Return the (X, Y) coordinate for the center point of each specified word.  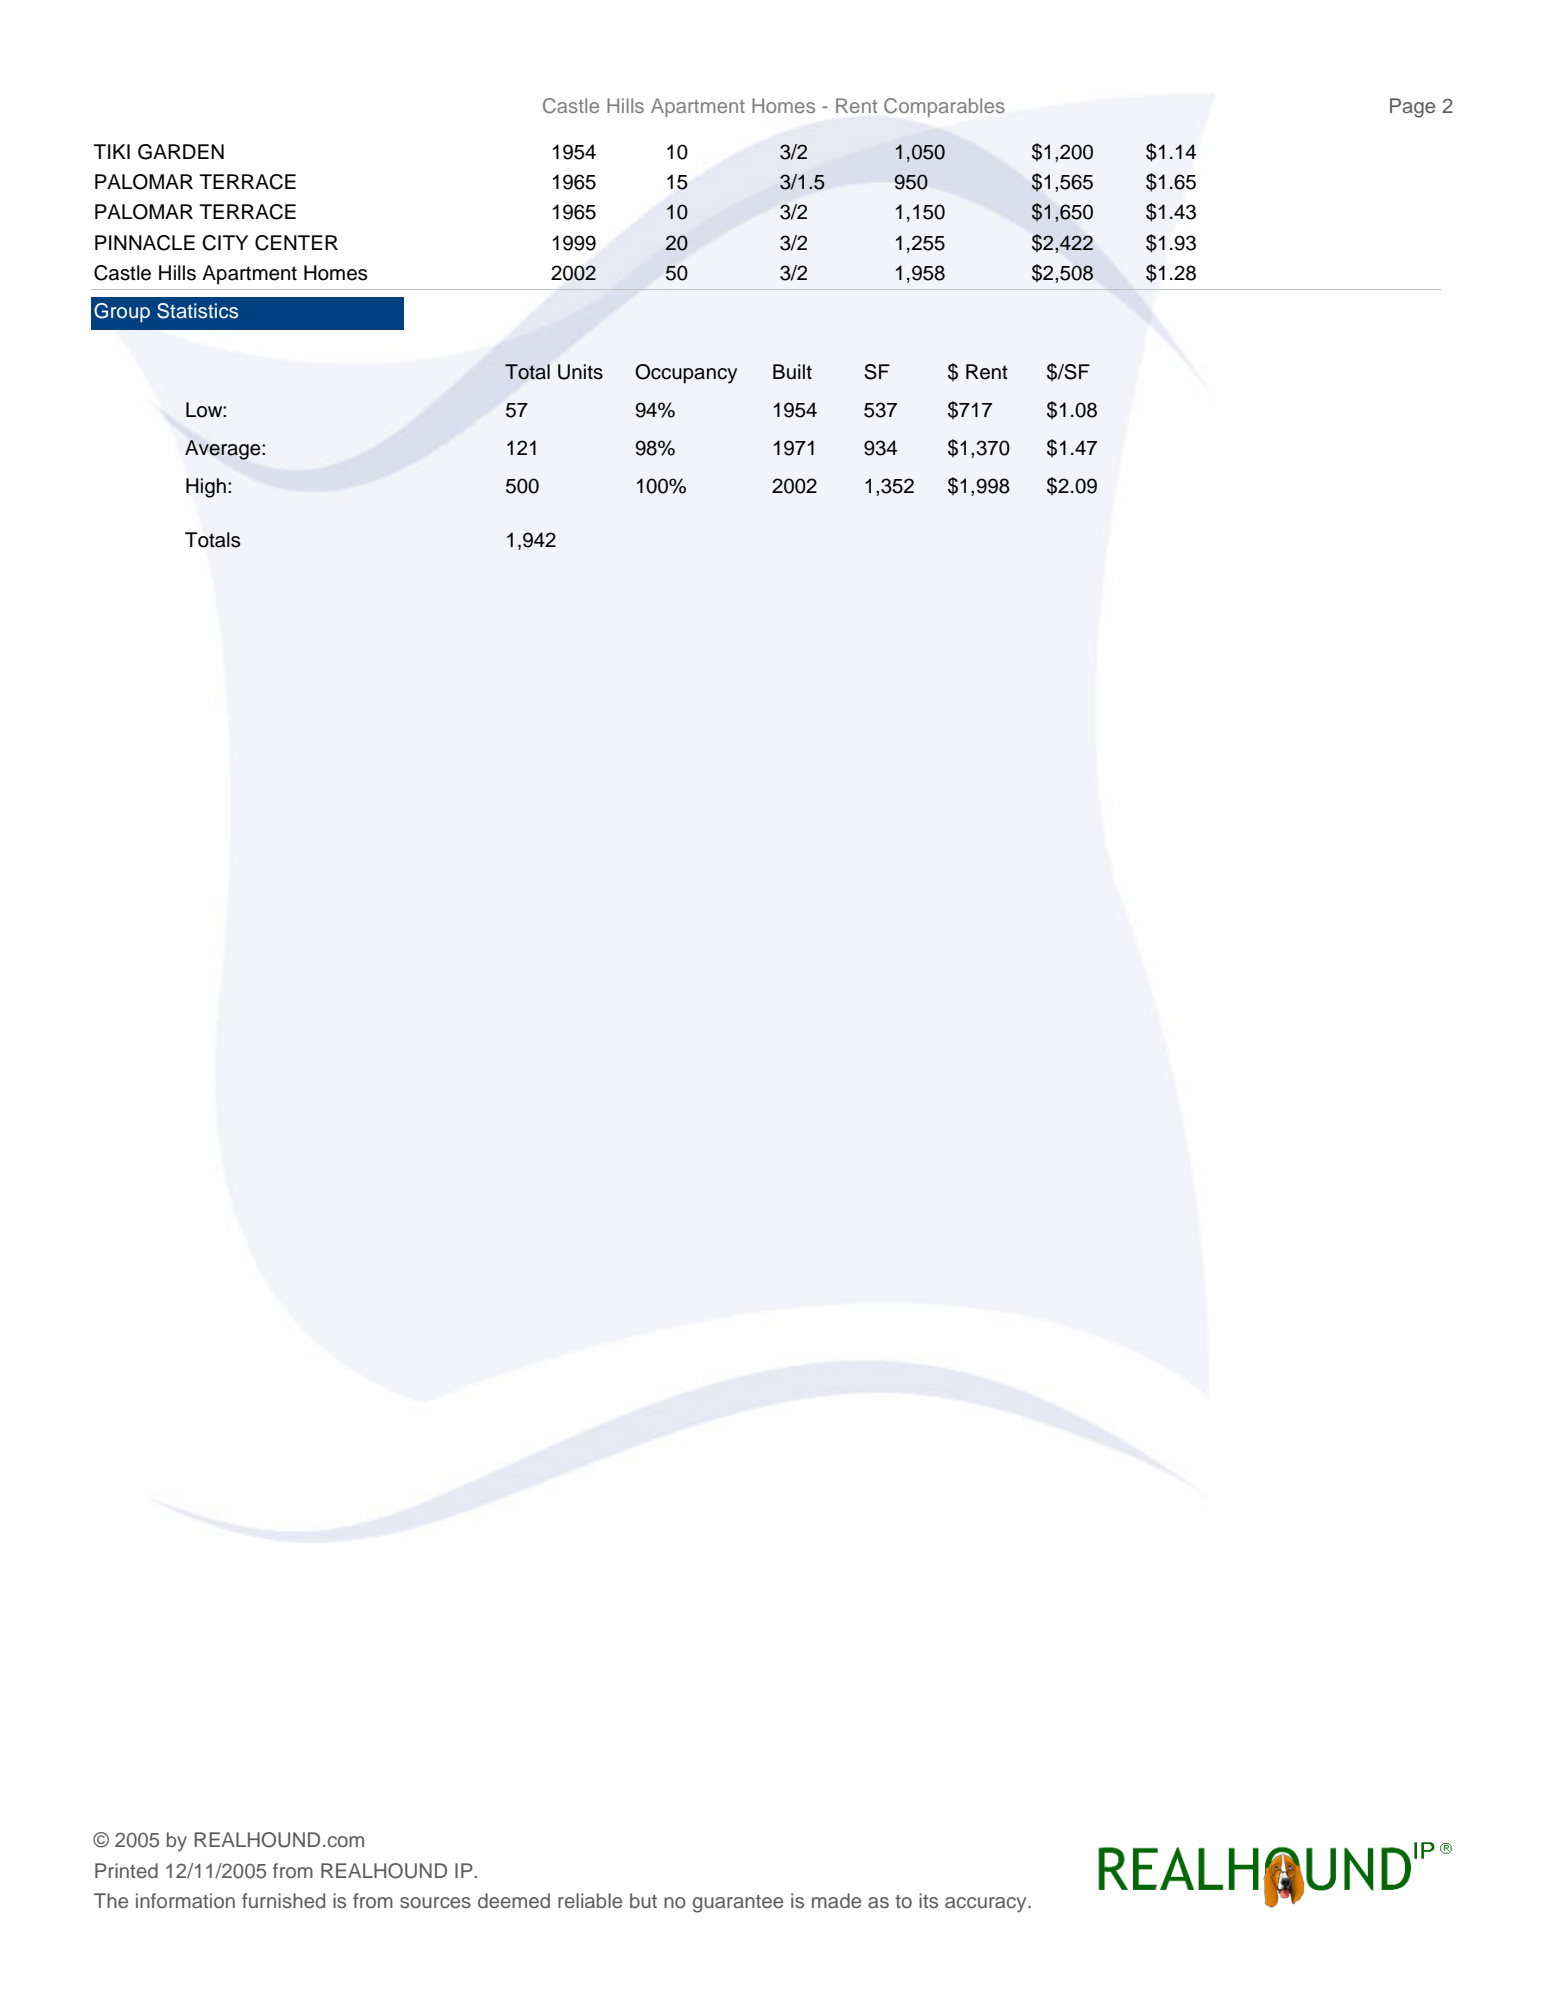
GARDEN (181, 152)
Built (792, 372)
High (206, 488)
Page (1412, 108)
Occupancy (686, 374)
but (643, 1900)
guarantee (738, 1904)
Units (580, 372)
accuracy (987, 1905)
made (836, 1901)
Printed (126, 1871)
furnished (283, 1901)
